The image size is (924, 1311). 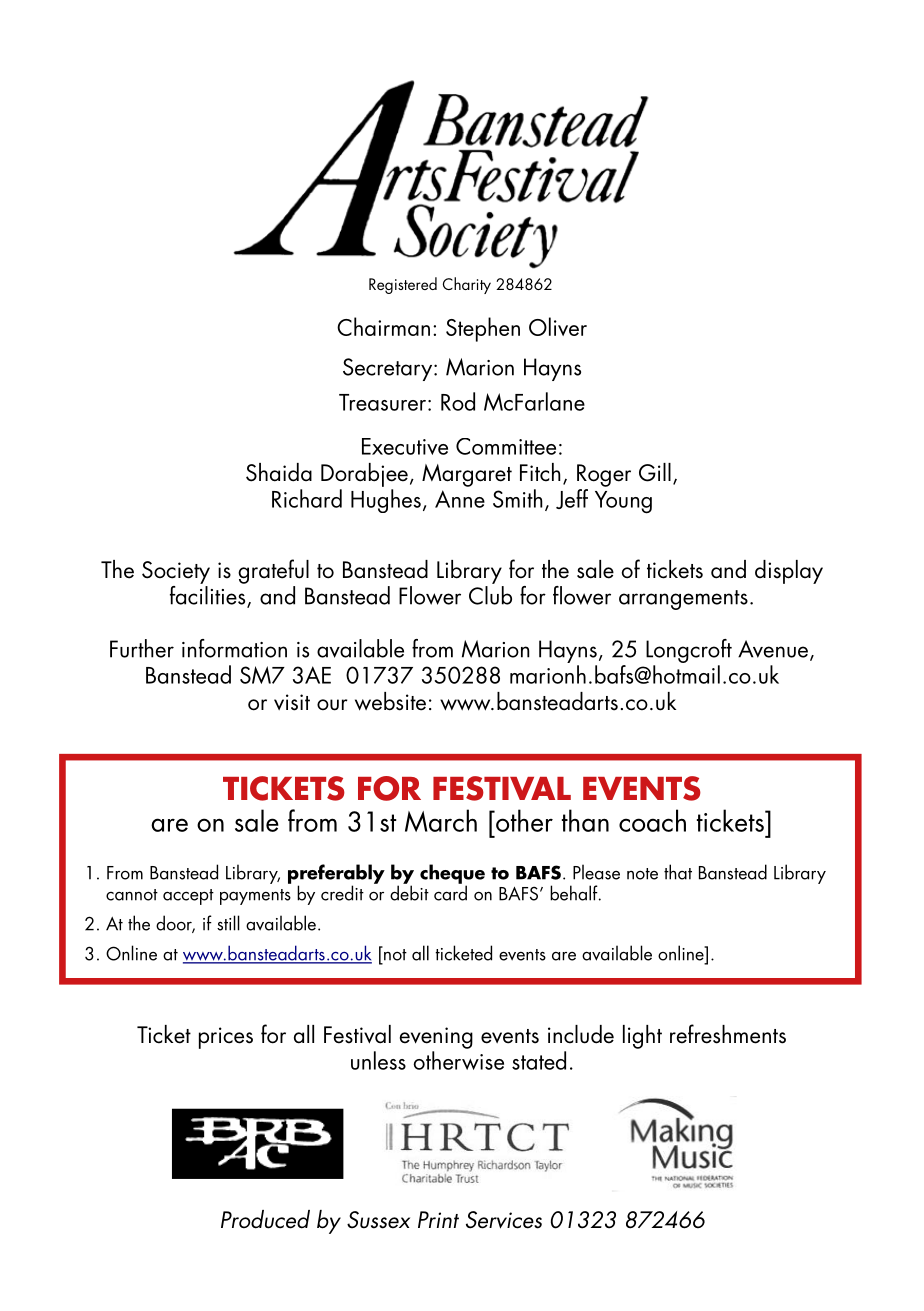 What do you see at coordinates (188, 897) in the document?
I see `accept` at bounding box center [188, 897].
